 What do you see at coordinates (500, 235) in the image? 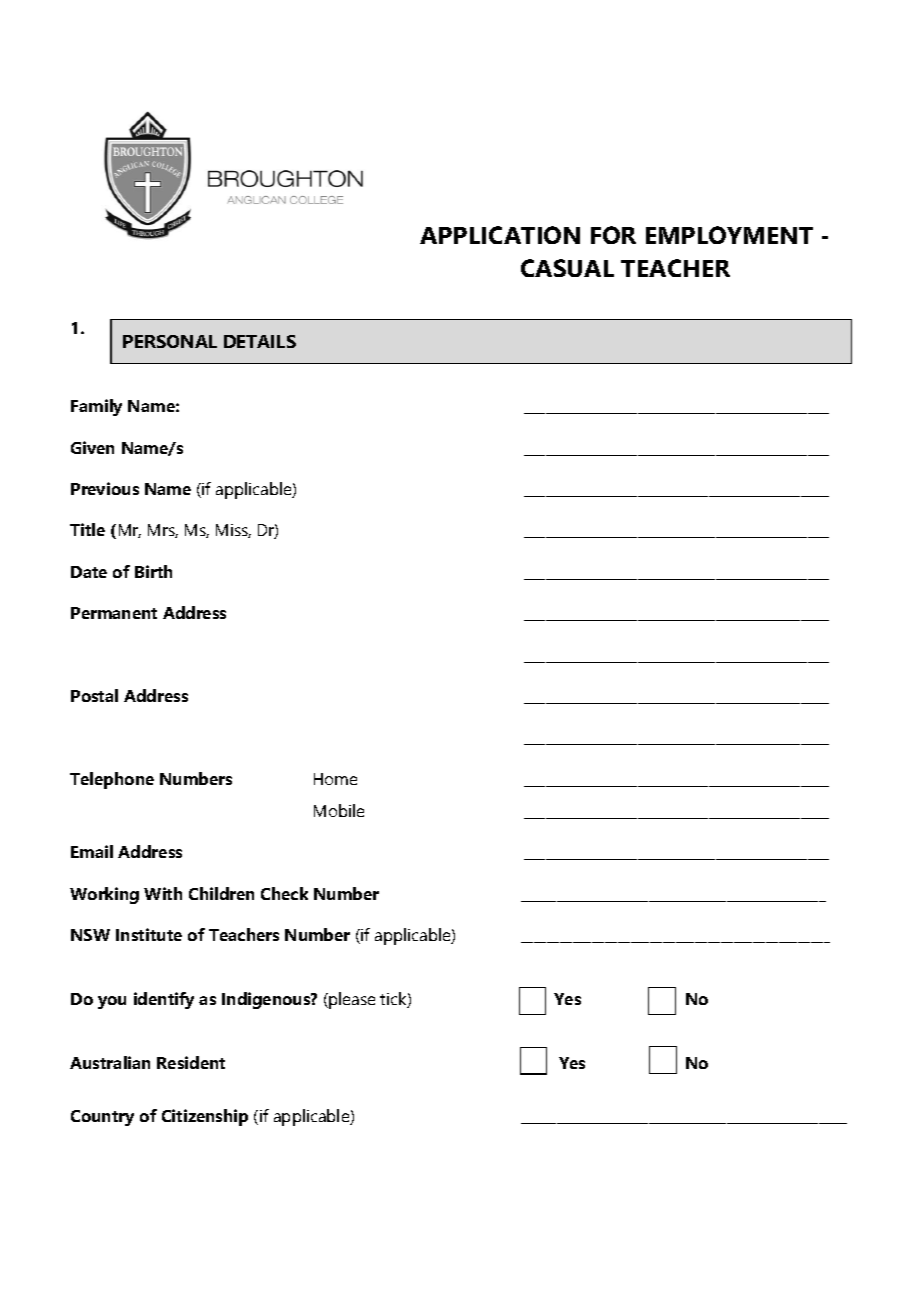
I see `APPLICATION` at bounding box center [500, 235].
